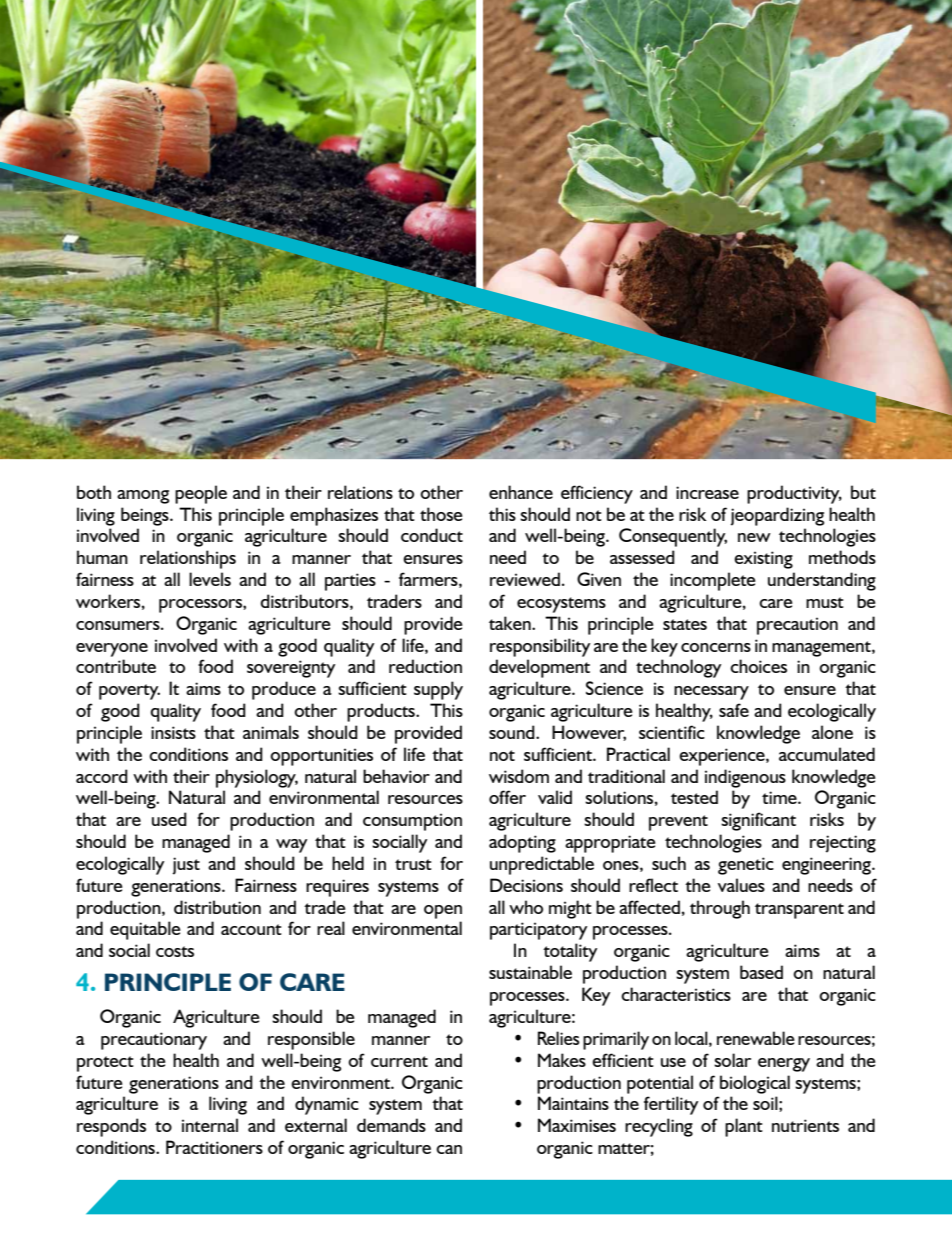 The height and width of the document is (1256, 952). Describe the element at coordinates (391, 1125) in the document. I see `demands` at that location.
